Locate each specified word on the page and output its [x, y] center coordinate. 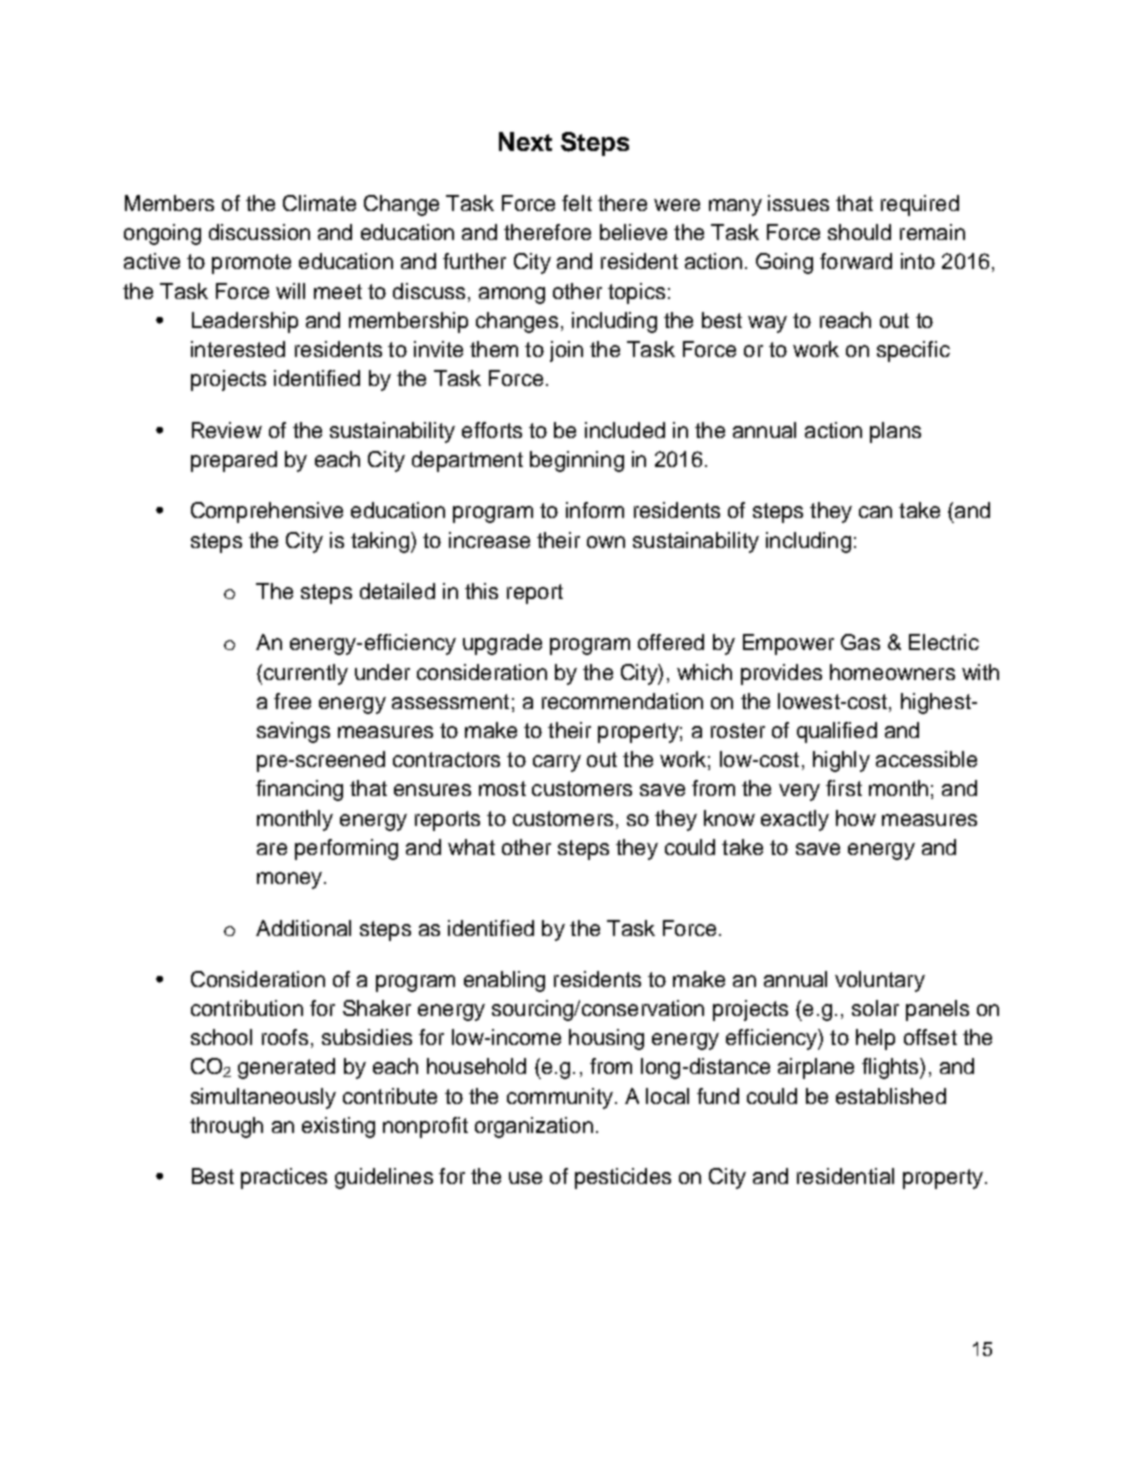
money [291, 880]
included [625, 430]
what [471, 847]
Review [227, 430]
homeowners [892, 672]
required [920, 205]
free [292, 701]
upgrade [502, 644]
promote [251, 264]
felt [577, 203]
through [226, 1127]
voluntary [880, 981]
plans [895, 432]
